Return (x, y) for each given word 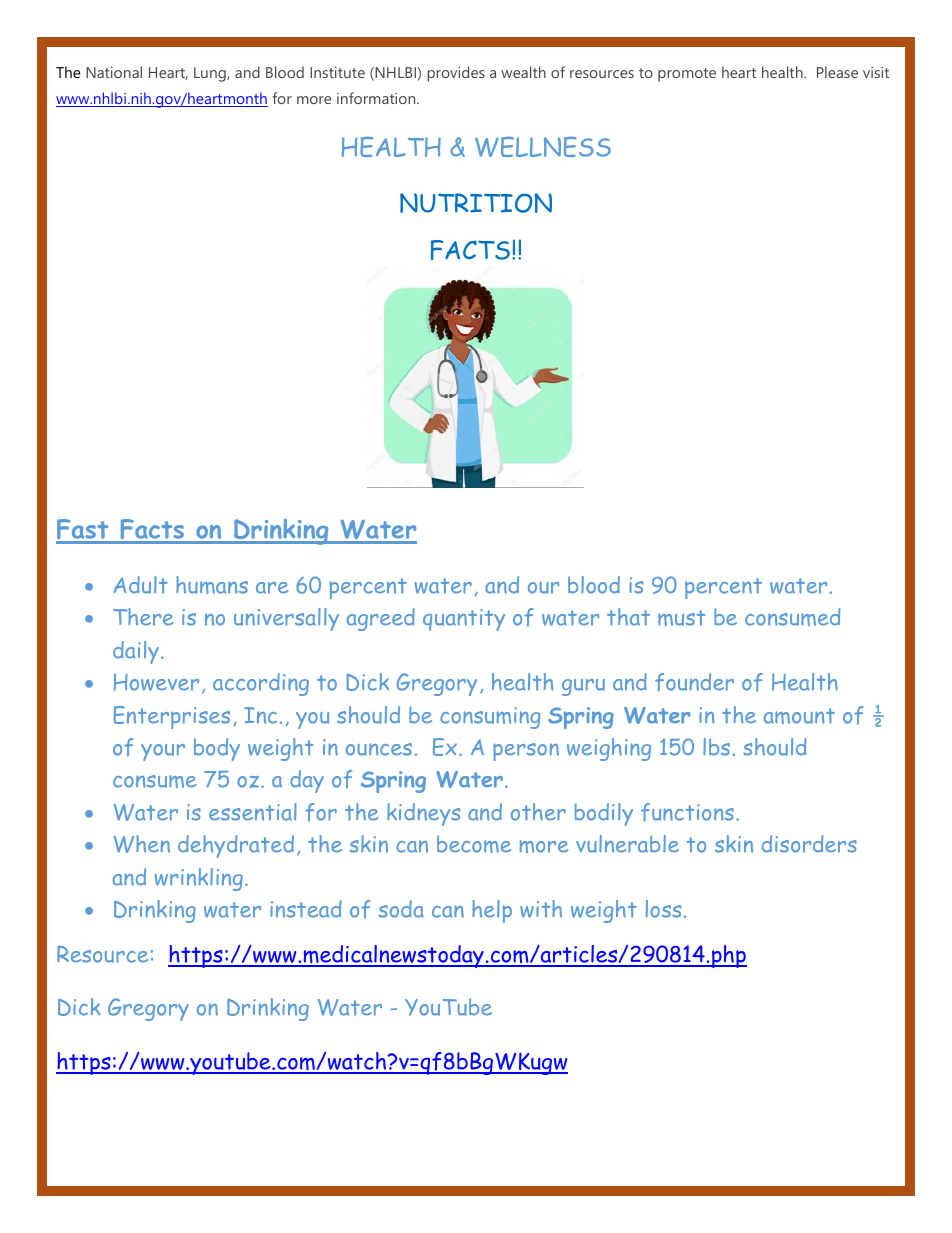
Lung (211, 74)
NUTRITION (476, 203)
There (143, 617)
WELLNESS (543, 147)
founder (694, 682)
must (681, 618)
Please (837, 72)
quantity (464, 620)
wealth (523, 72)
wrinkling (199, 879)
